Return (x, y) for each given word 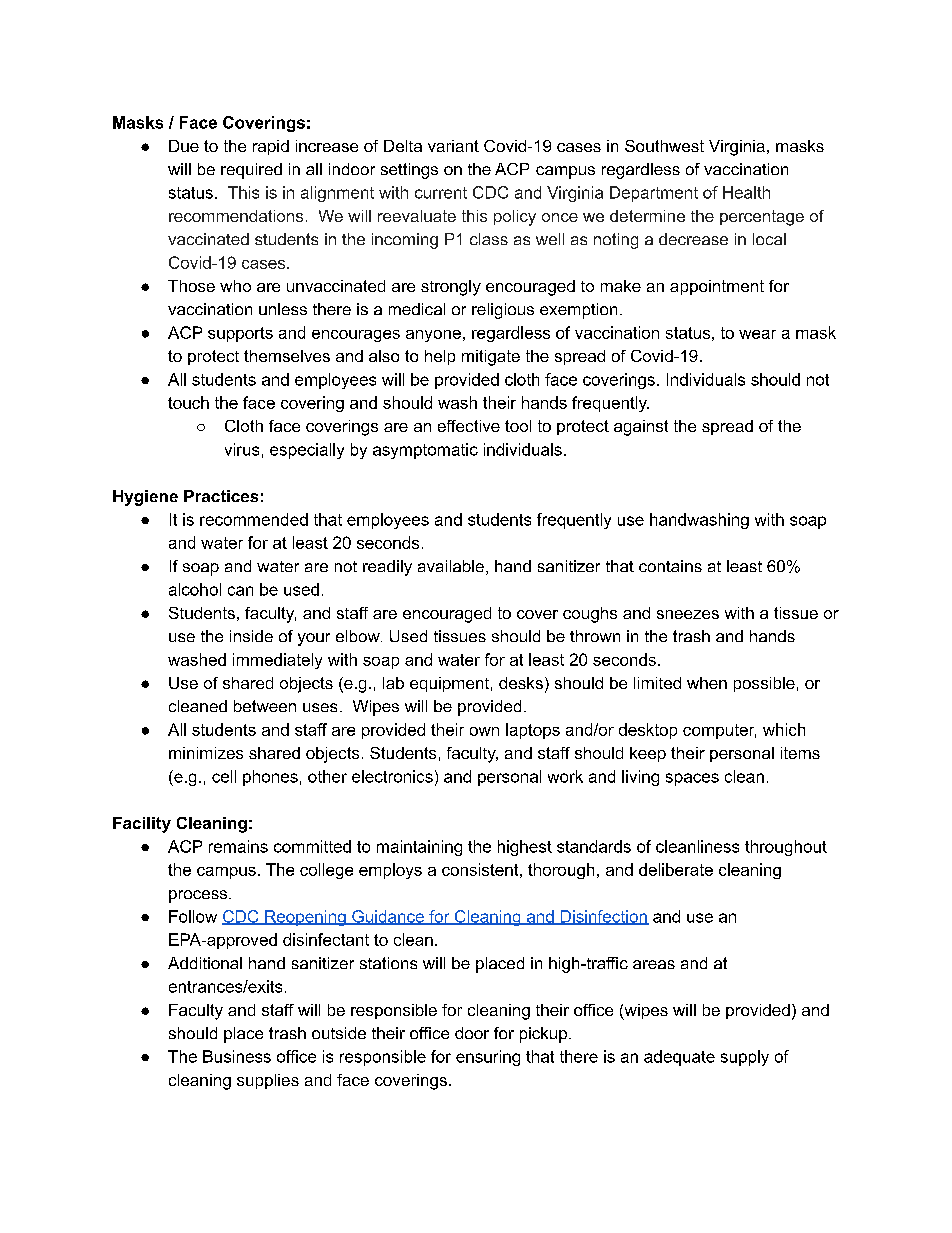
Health (746, 192)
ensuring (488, 1058)
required (251, 171)
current (441, 193)
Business (237, 1056)
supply (745, 1058)
